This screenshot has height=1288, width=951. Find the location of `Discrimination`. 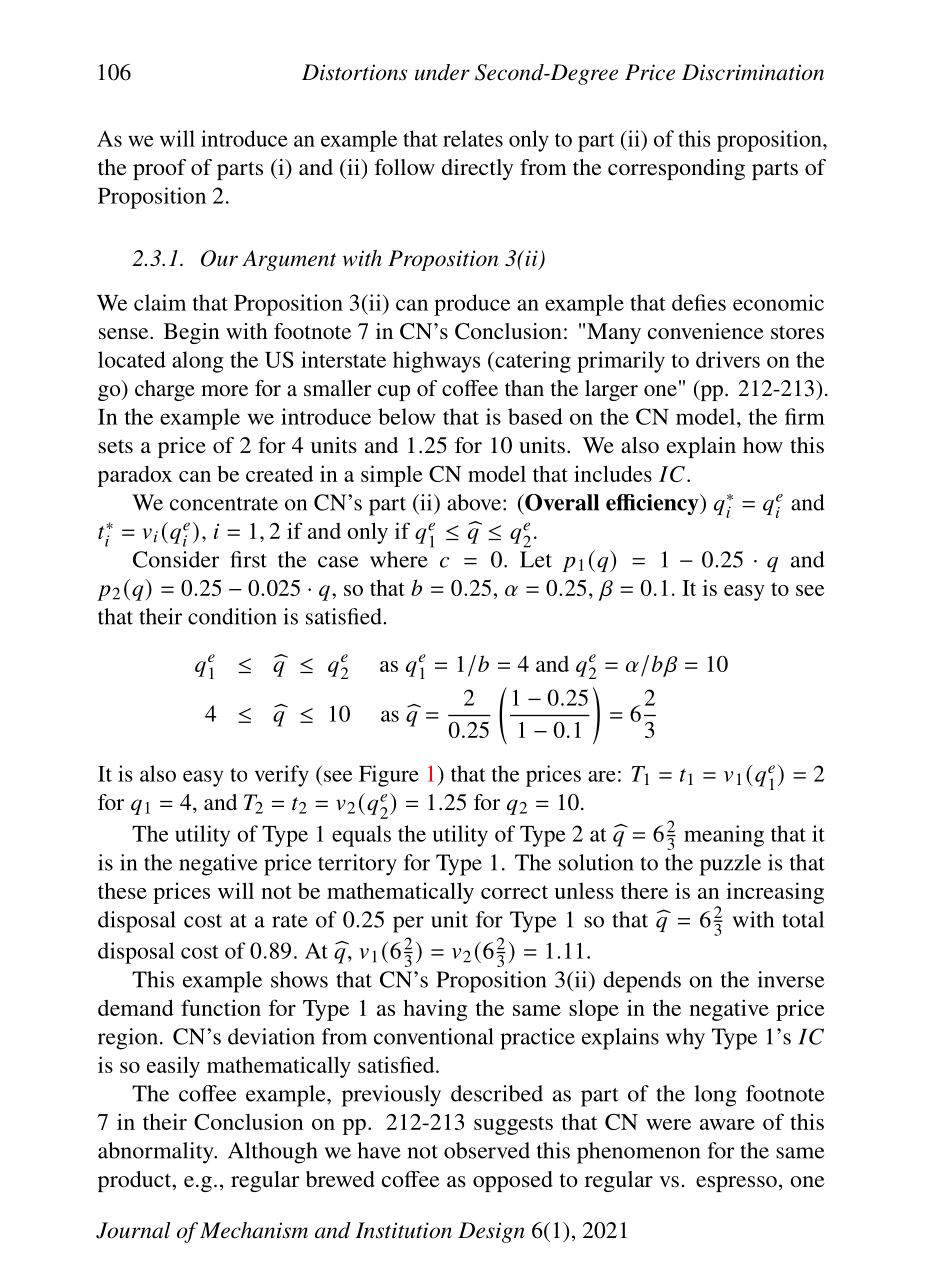

Discrimination is located at coordinates (753, 72).
